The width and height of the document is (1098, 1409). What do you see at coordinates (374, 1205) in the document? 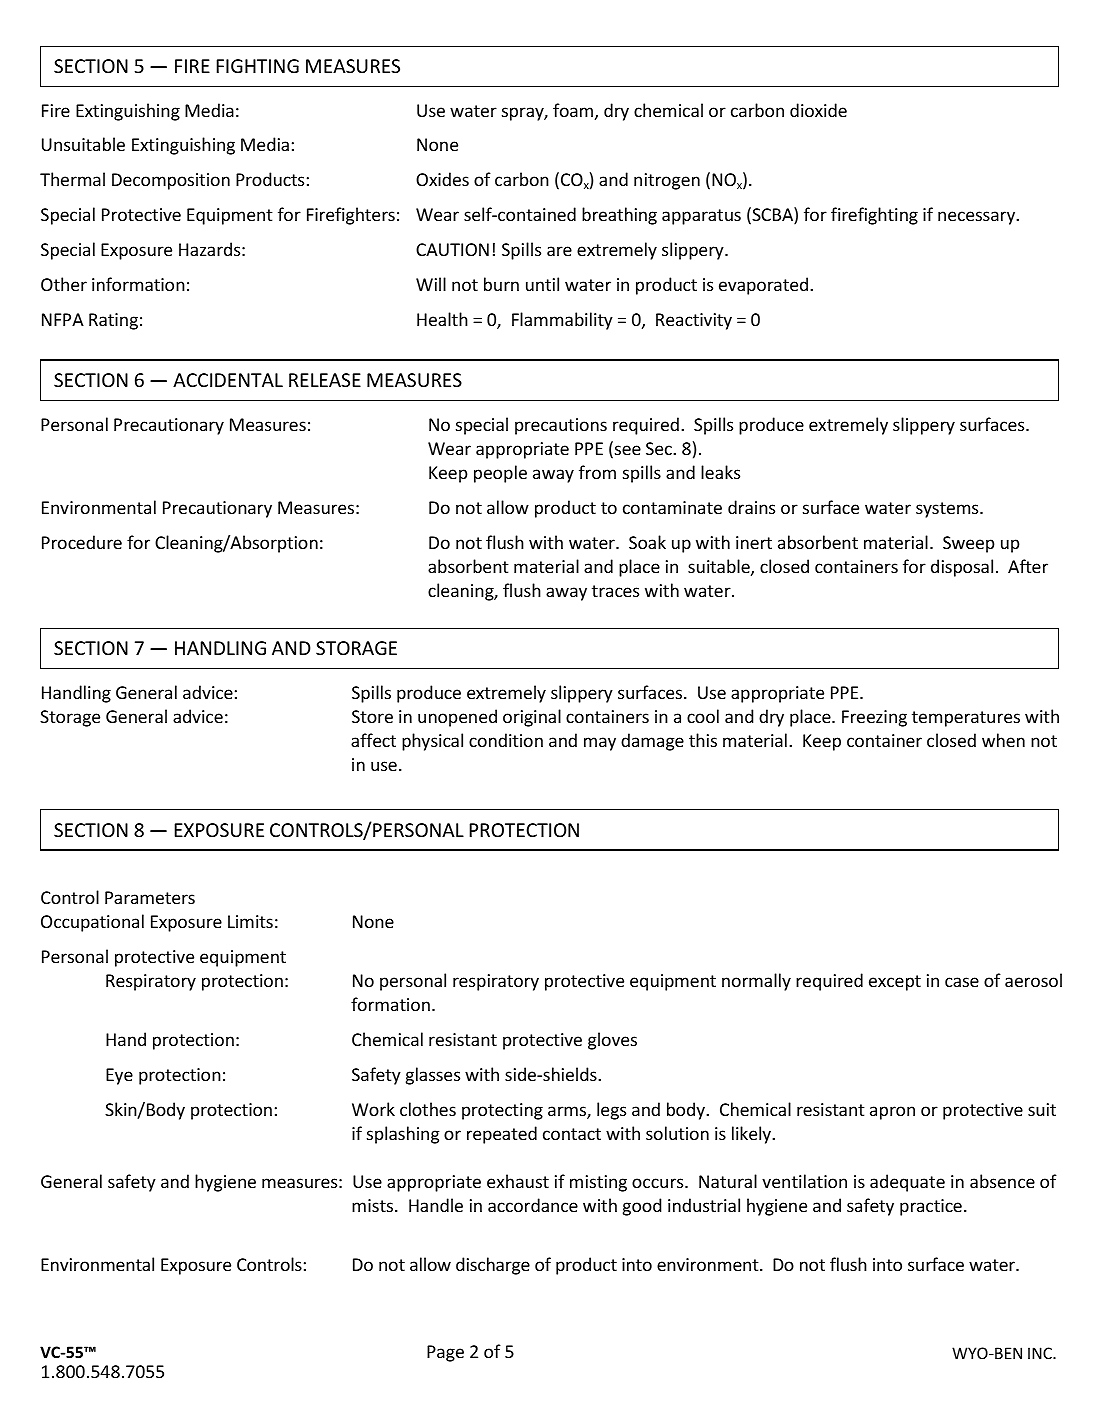
I see `mists` at bounding box center [374, 1205].
